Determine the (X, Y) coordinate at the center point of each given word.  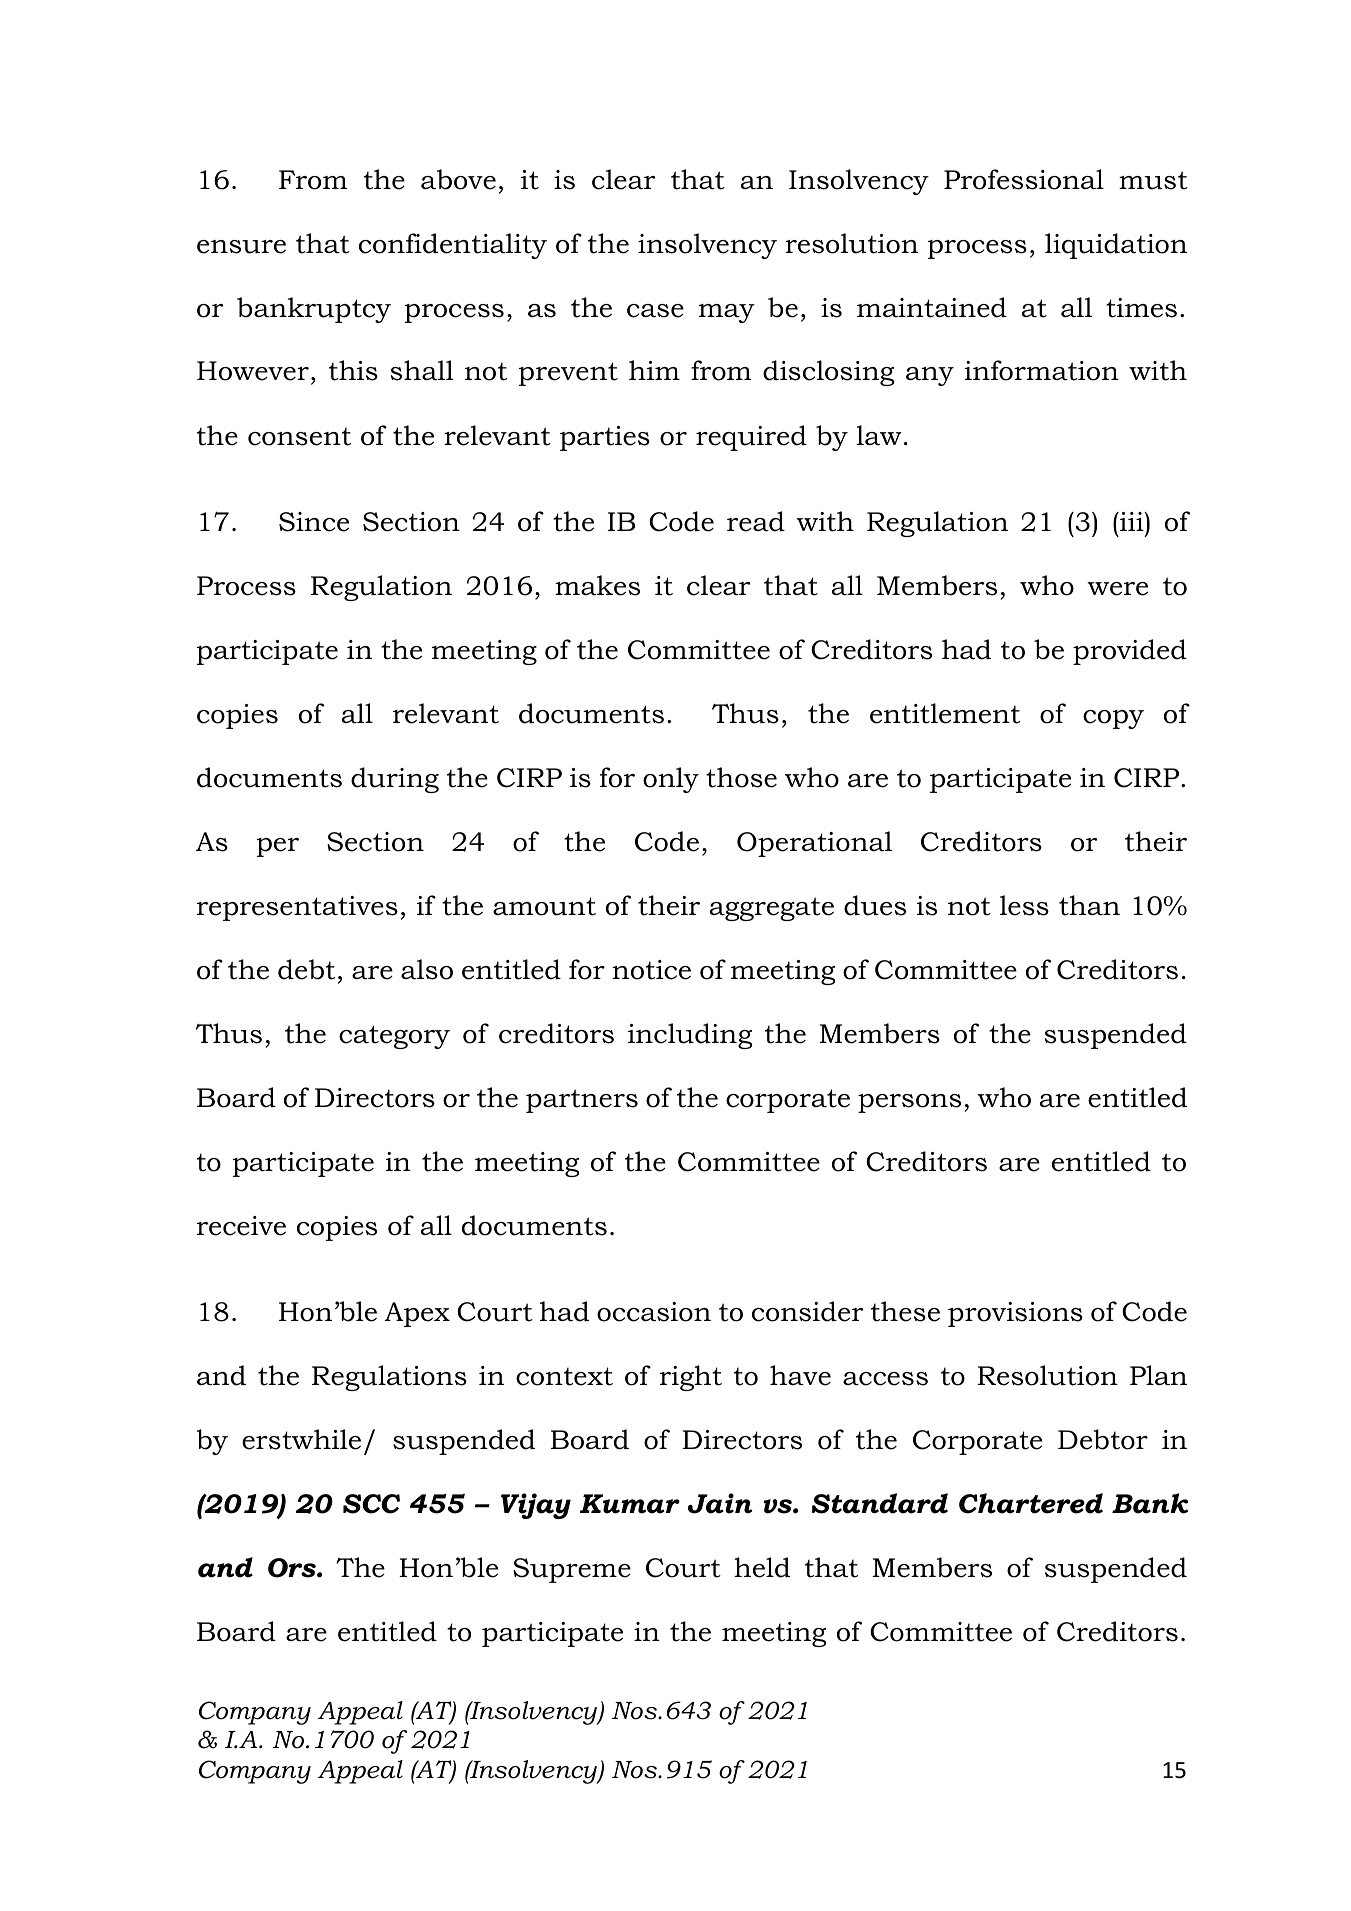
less (1024, 905)
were (1117, 589)
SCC (371, 1504)
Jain (720, 1503)
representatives (297, 908)
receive (241, 1226)
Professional (1024, 179)
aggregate (772, 909)
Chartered (1031, 1503)
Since (314, 522)
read (756, 521)
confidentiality (453, 246)
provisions (1015, 1314)
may (727, 313)
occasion (654, 1312)
